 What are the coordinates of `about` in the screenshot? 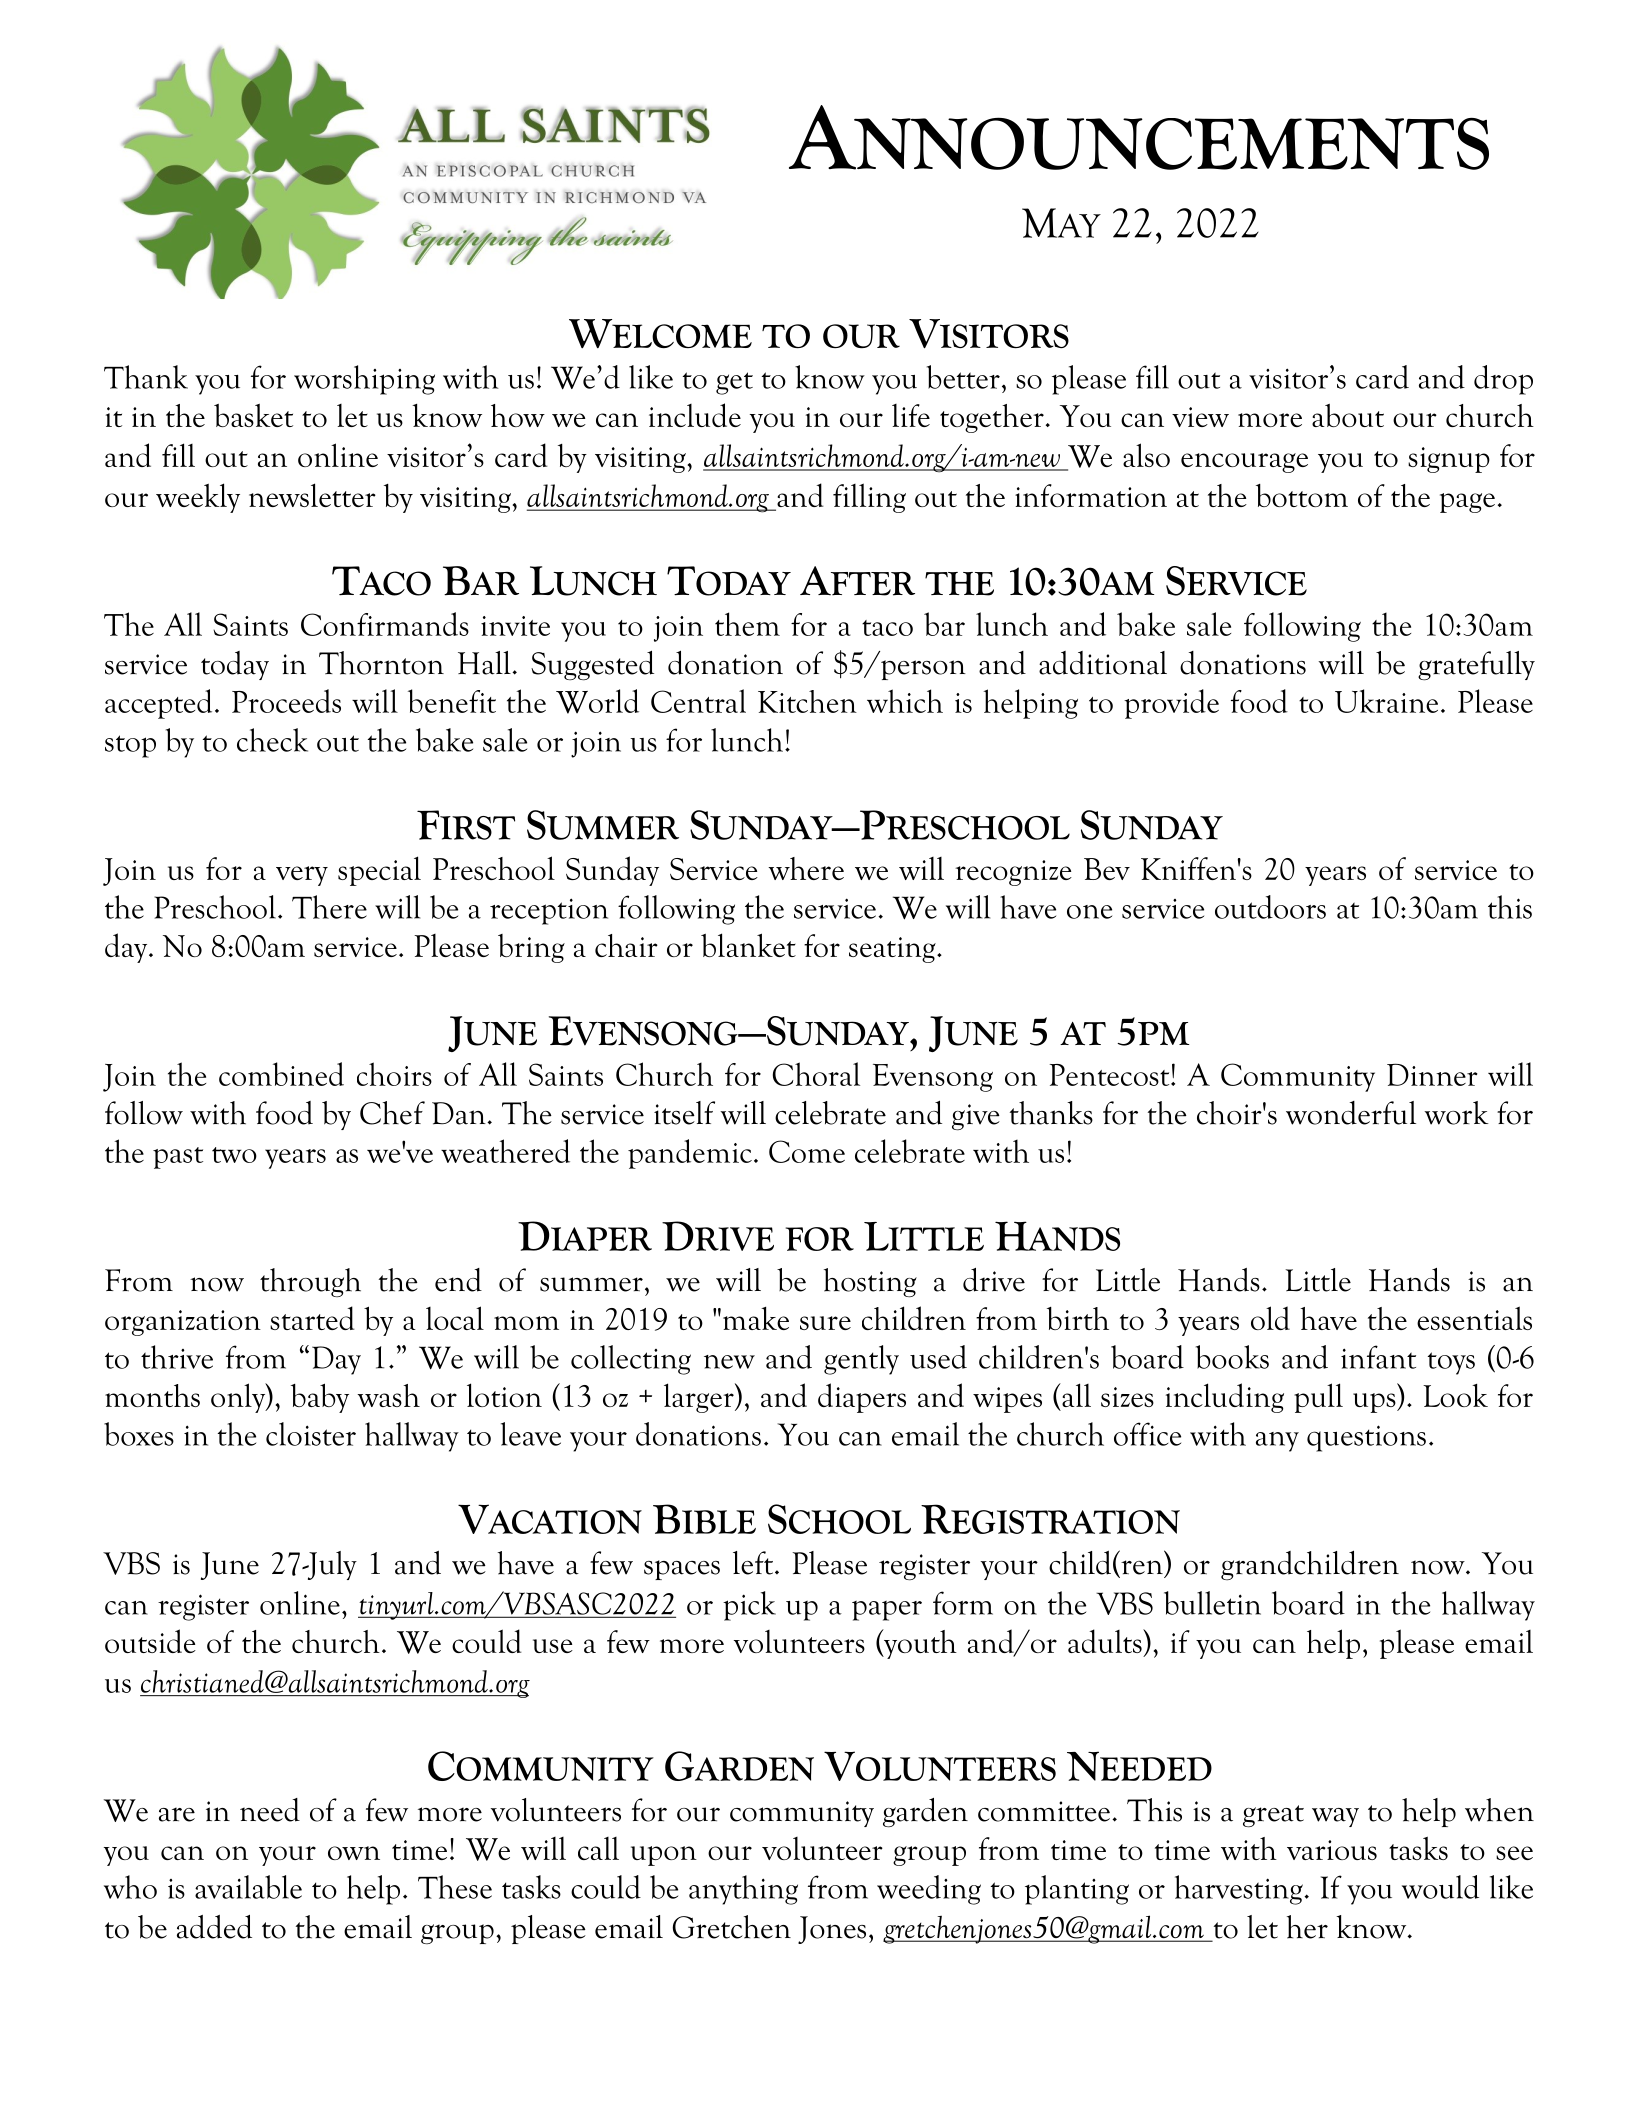 It's located at (1348, 415).
